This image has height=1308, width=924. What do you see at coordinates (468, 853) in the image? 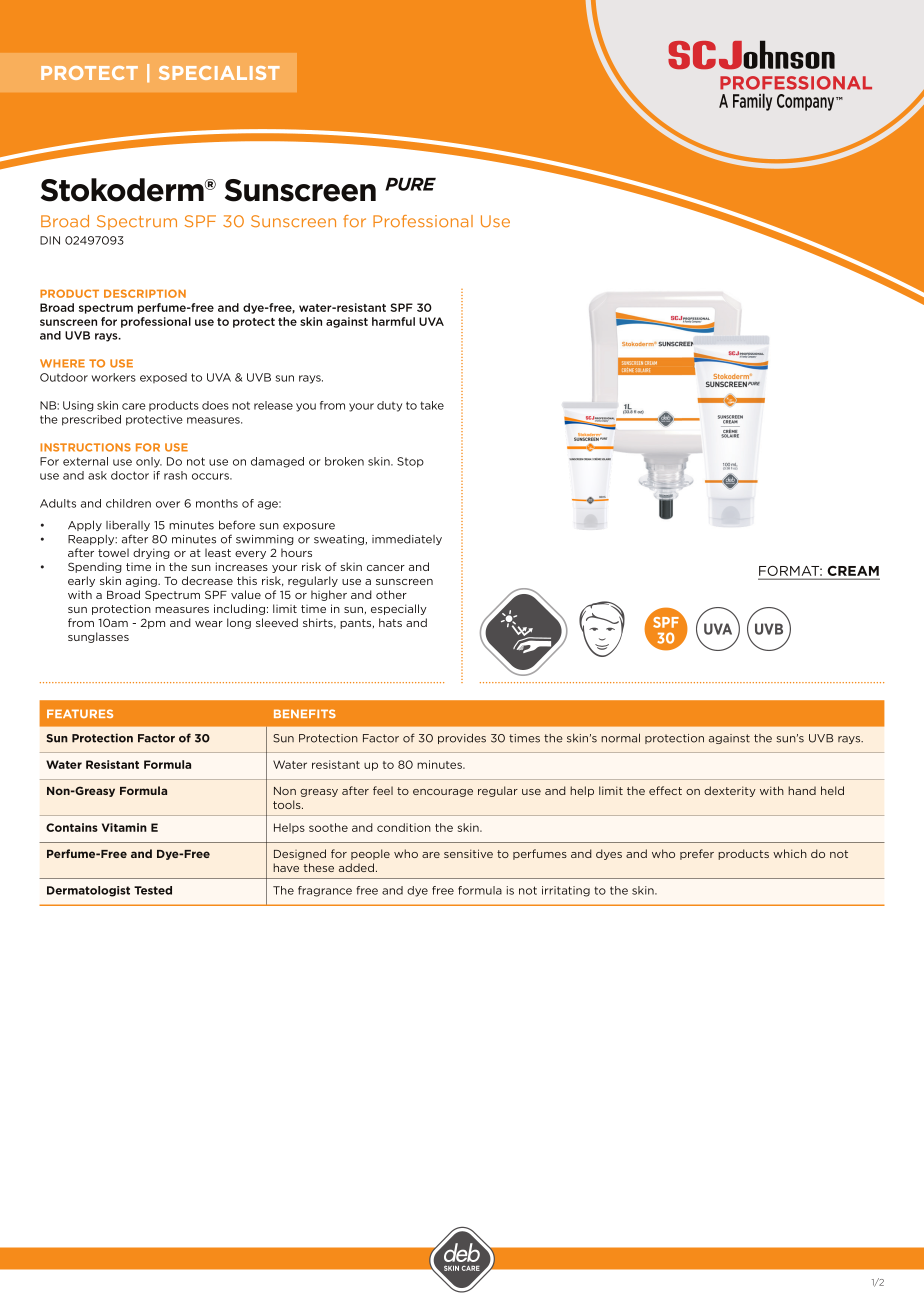
I see `sensitive` at bounding box center [468, 853].
